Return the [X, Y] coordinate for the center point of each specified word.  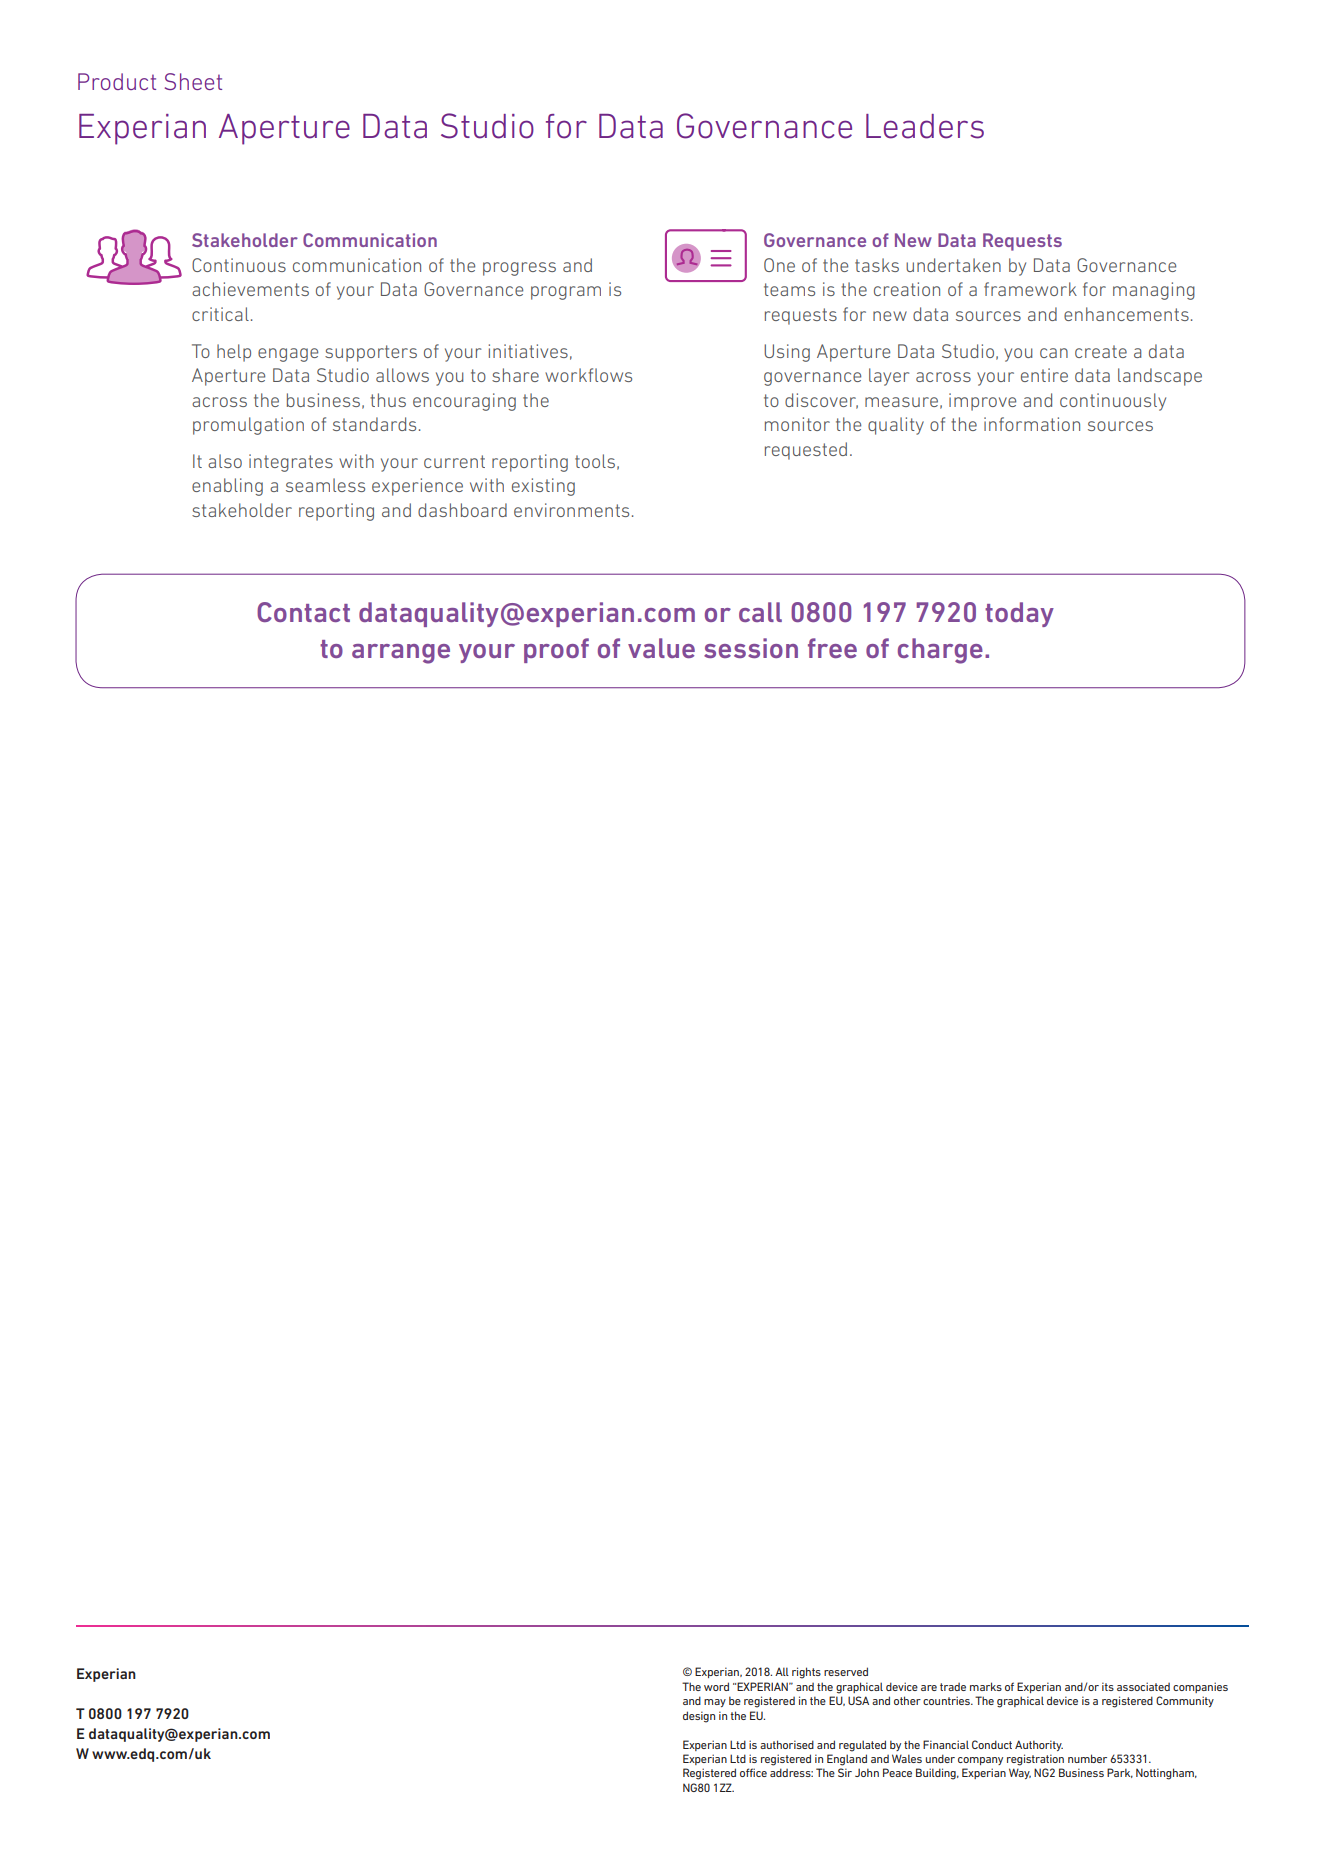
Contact [303, 612]
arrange [401, 654]
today [1019, 614]
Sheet [193, 81]
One [779, 265]
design [699, 1717]
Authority [1039, 1745]
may [715, 1703]
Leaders [925, 126]
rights [806, 1673]
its [1108, 1686]
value [661, 648]
